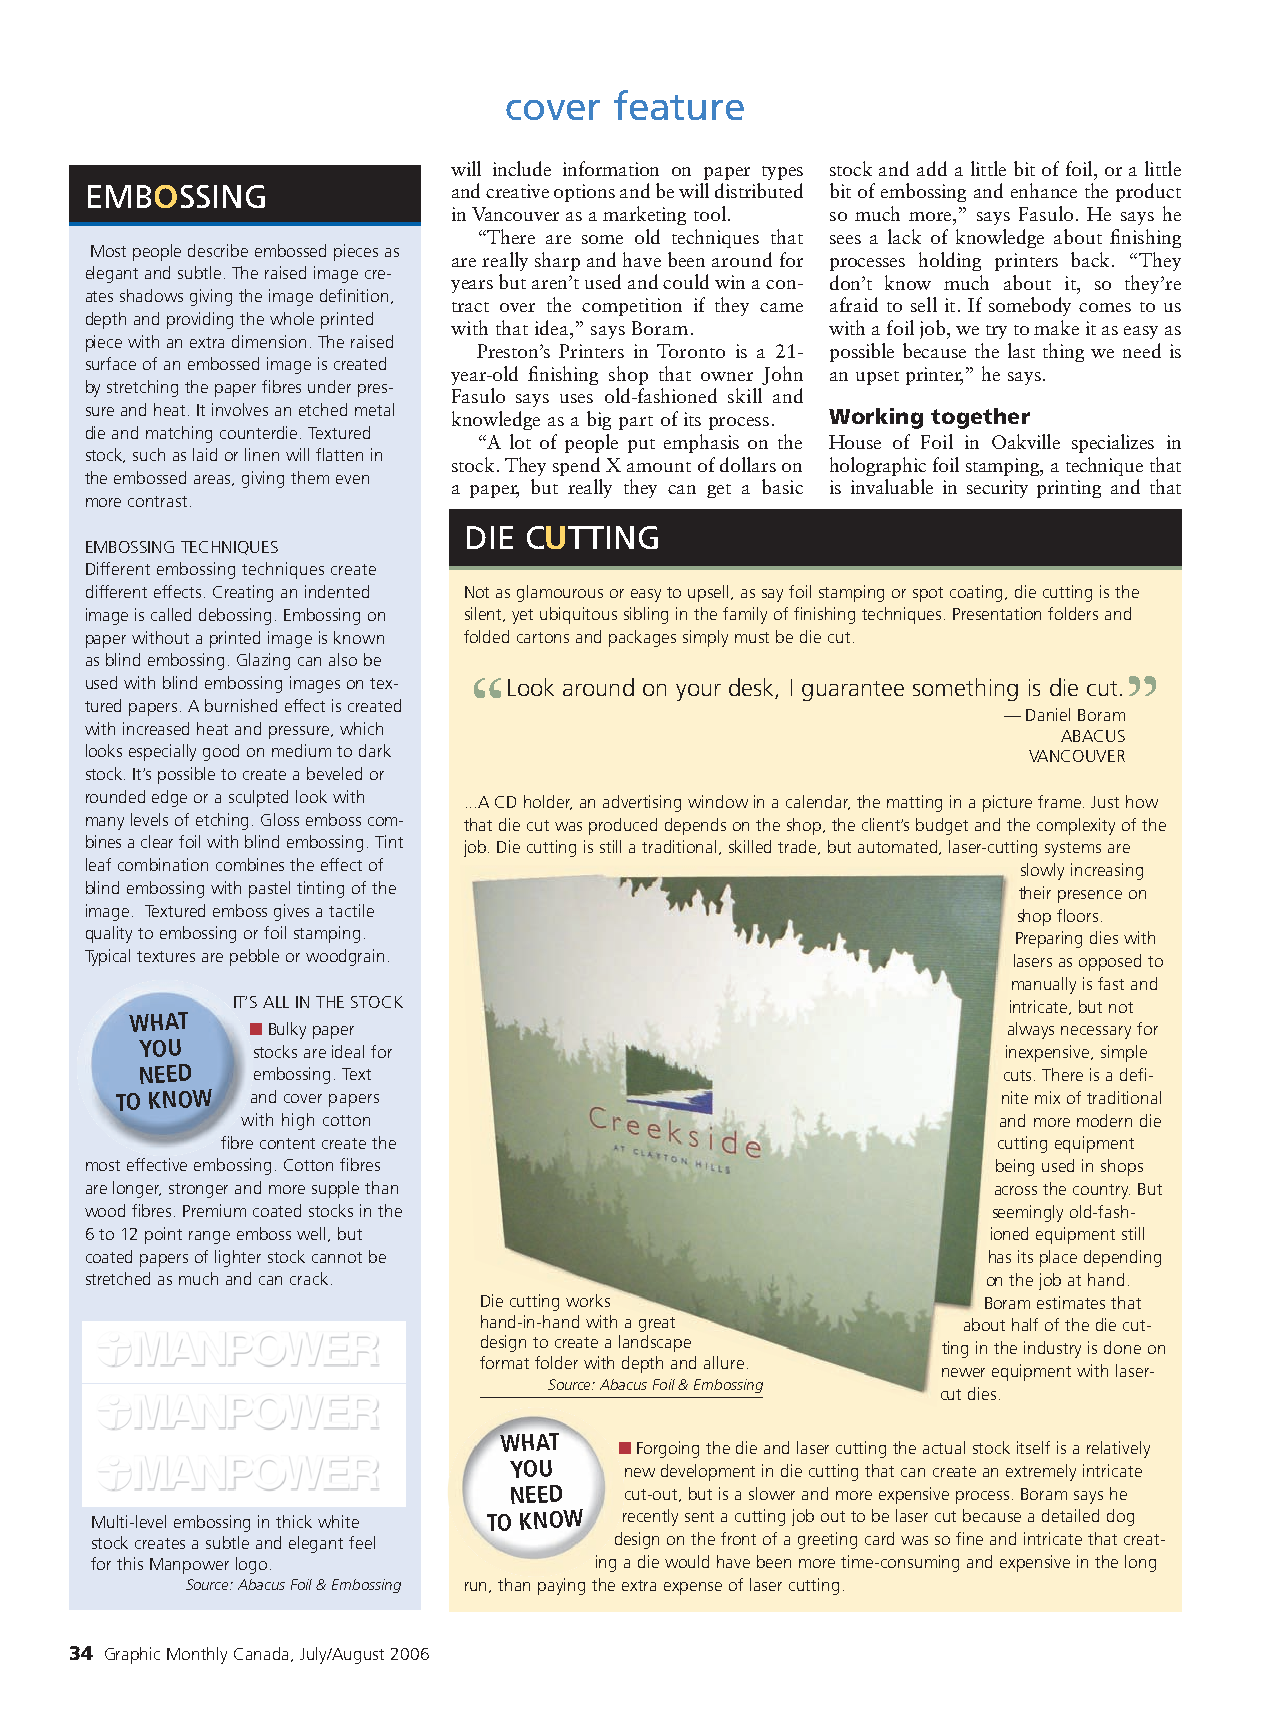  What do you see at coordinates (1035, 892) in the document?
I see `their` at bounding box center [1035, 892].
